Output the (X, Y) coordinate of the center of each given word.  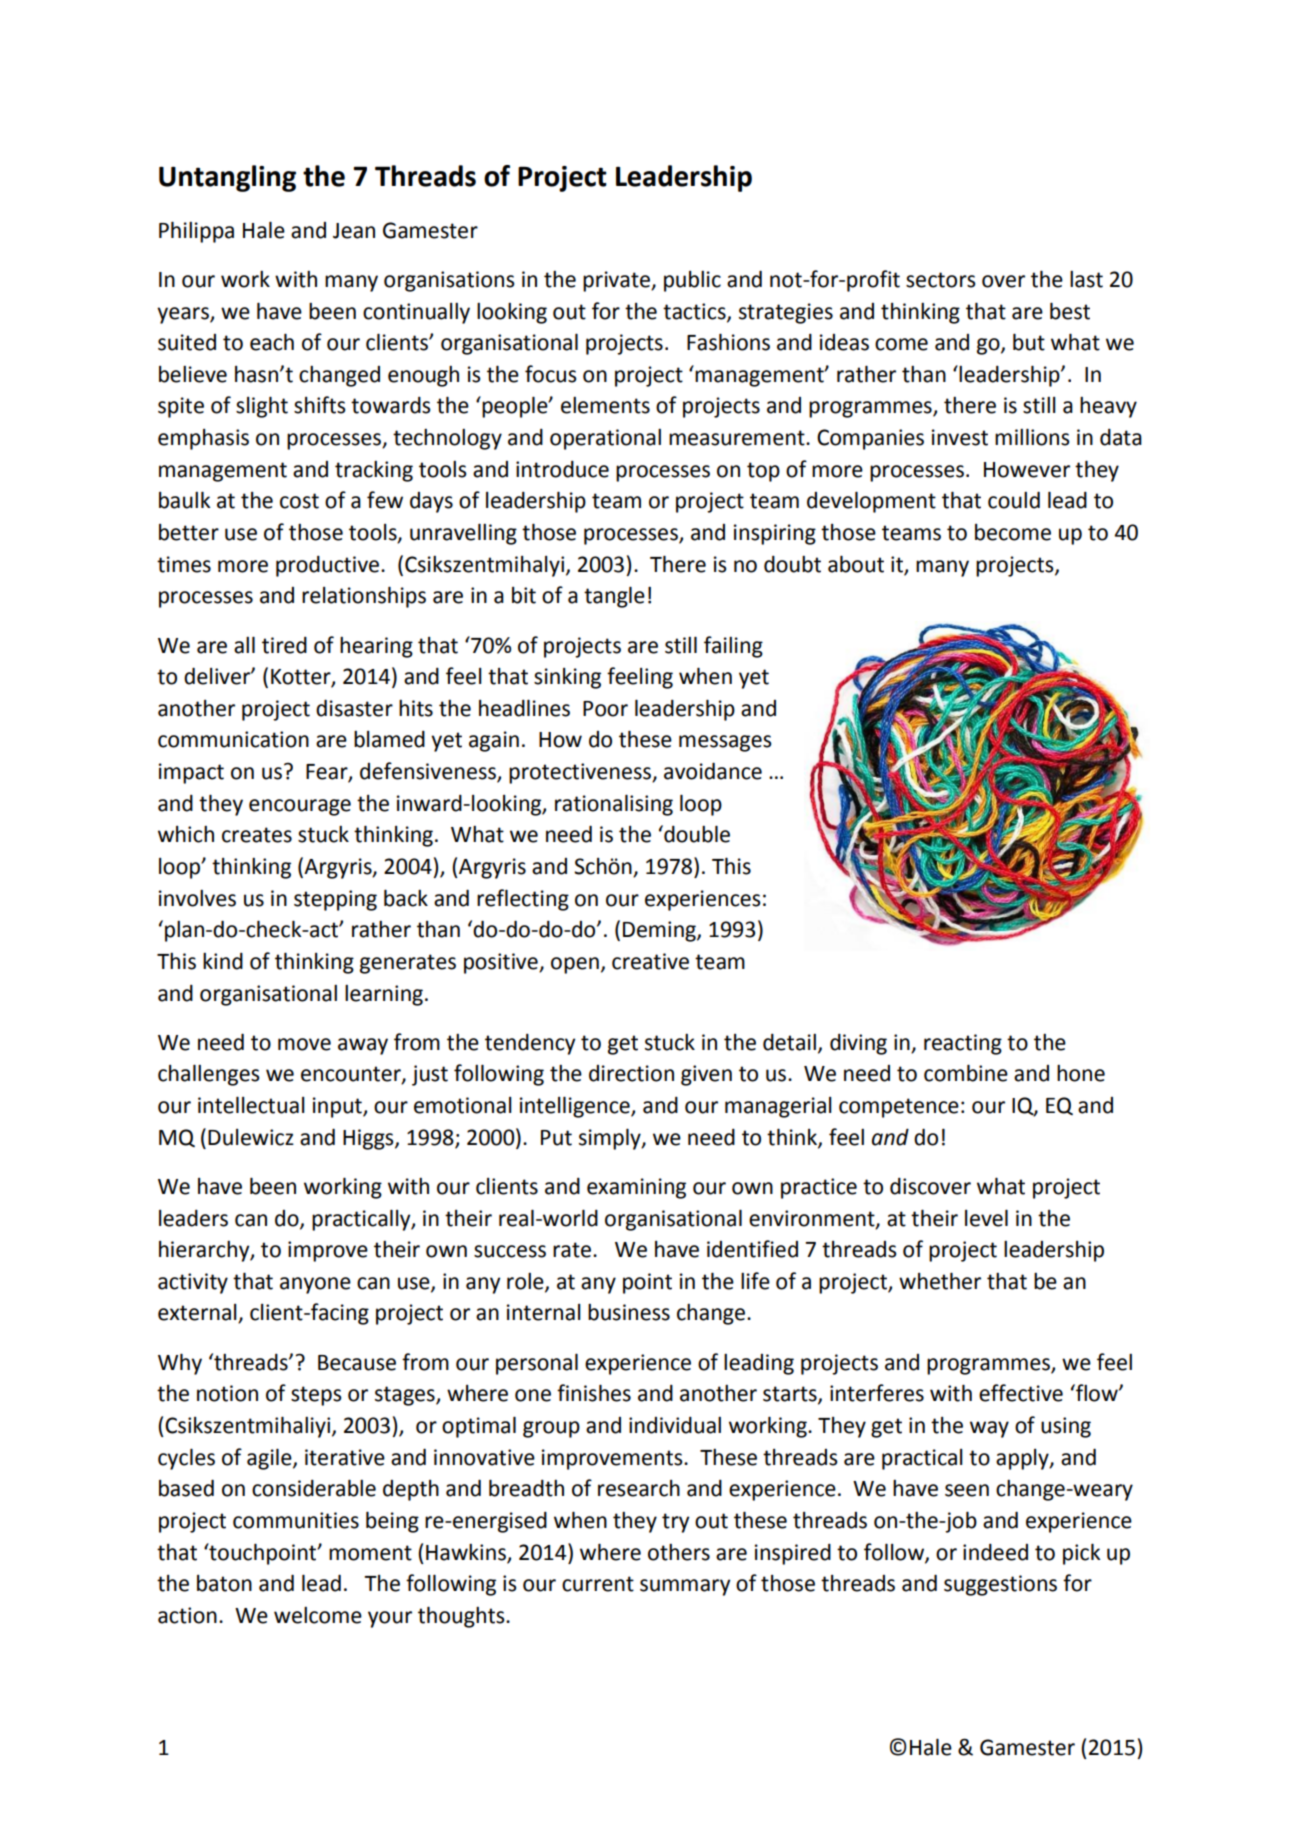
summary (685, 1587)
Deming (660, 931)
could (1014, 500)
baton (224, 1583)
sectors (941, 280)
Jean (354, 231)
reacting (963, 1044)
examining (636, 1188)
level (986, 1218)
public (692, 281)
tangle (614, 597)
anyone (315, 1285)
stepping (335, 900)
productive (327, 566)
